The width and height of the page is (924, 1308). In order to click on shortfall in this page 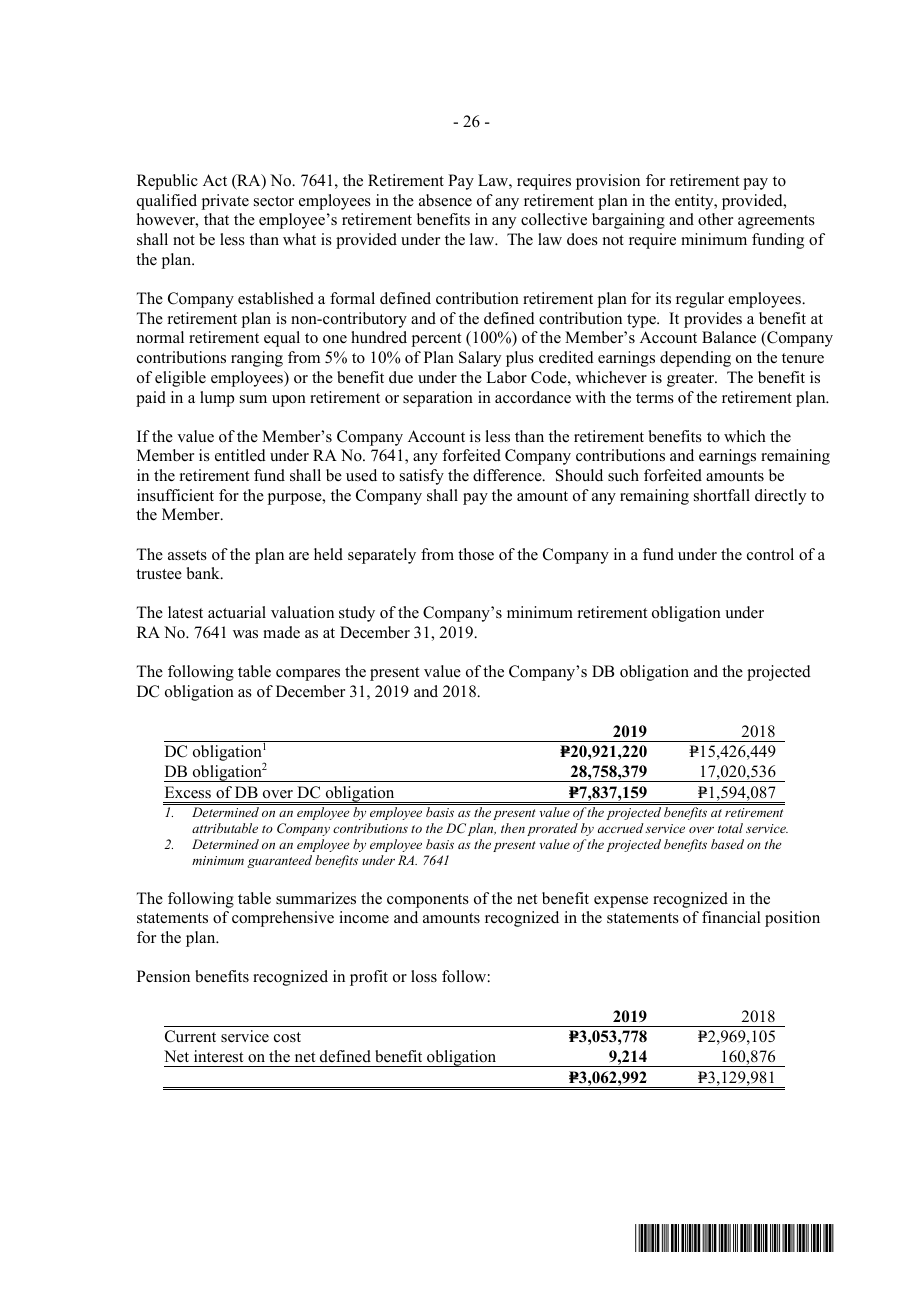, I will do `click(722, 495)`.
